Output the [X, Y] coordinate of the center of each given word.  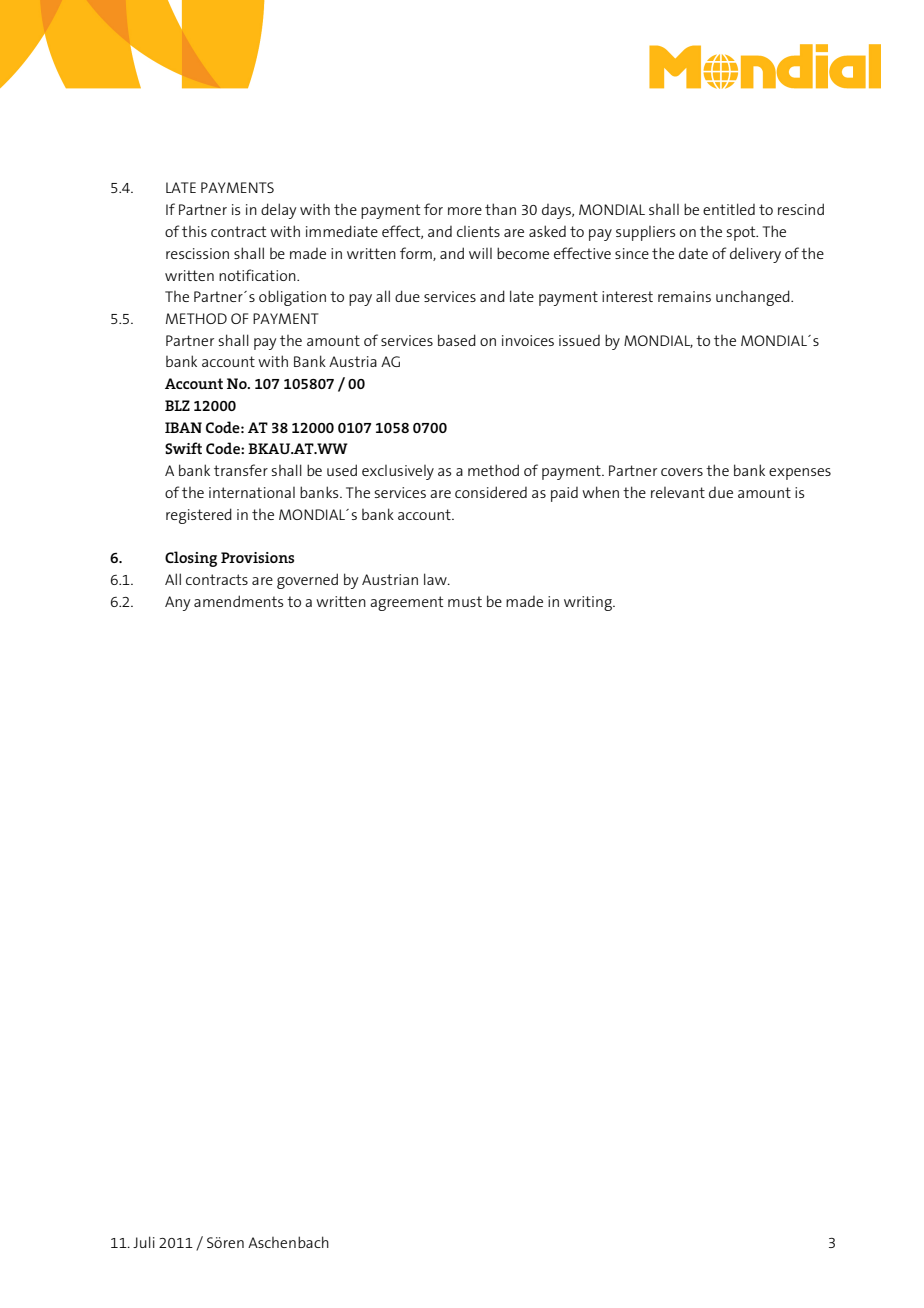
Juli [144, 1242]
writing [589, 603]
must [465, 601]
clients [478, 231]
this [194, 231]
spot [742, 233]
